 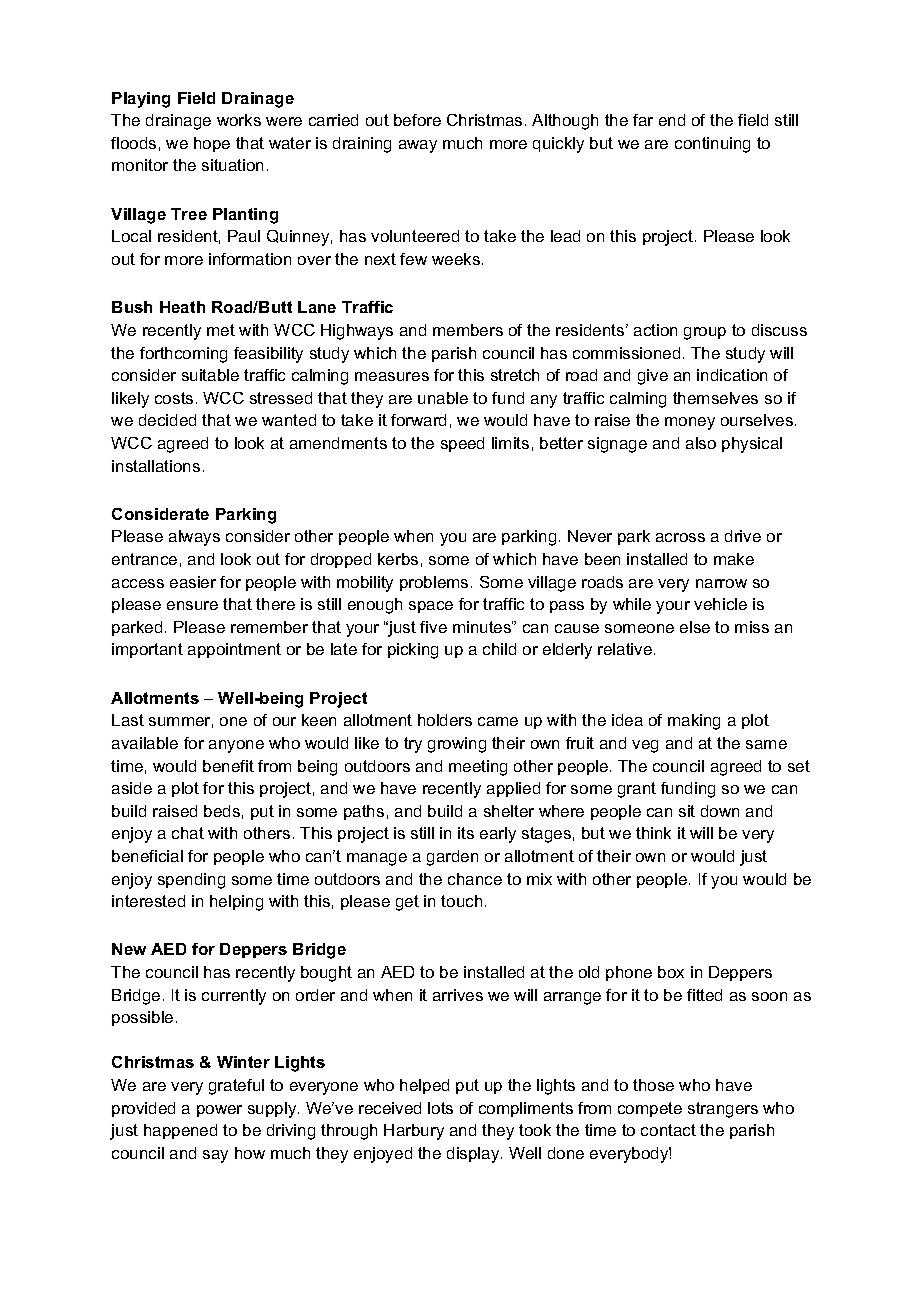 What do you see at coordinates (221, 330) in the screenshot?
I see `met` at bounding box center [221, 330].
